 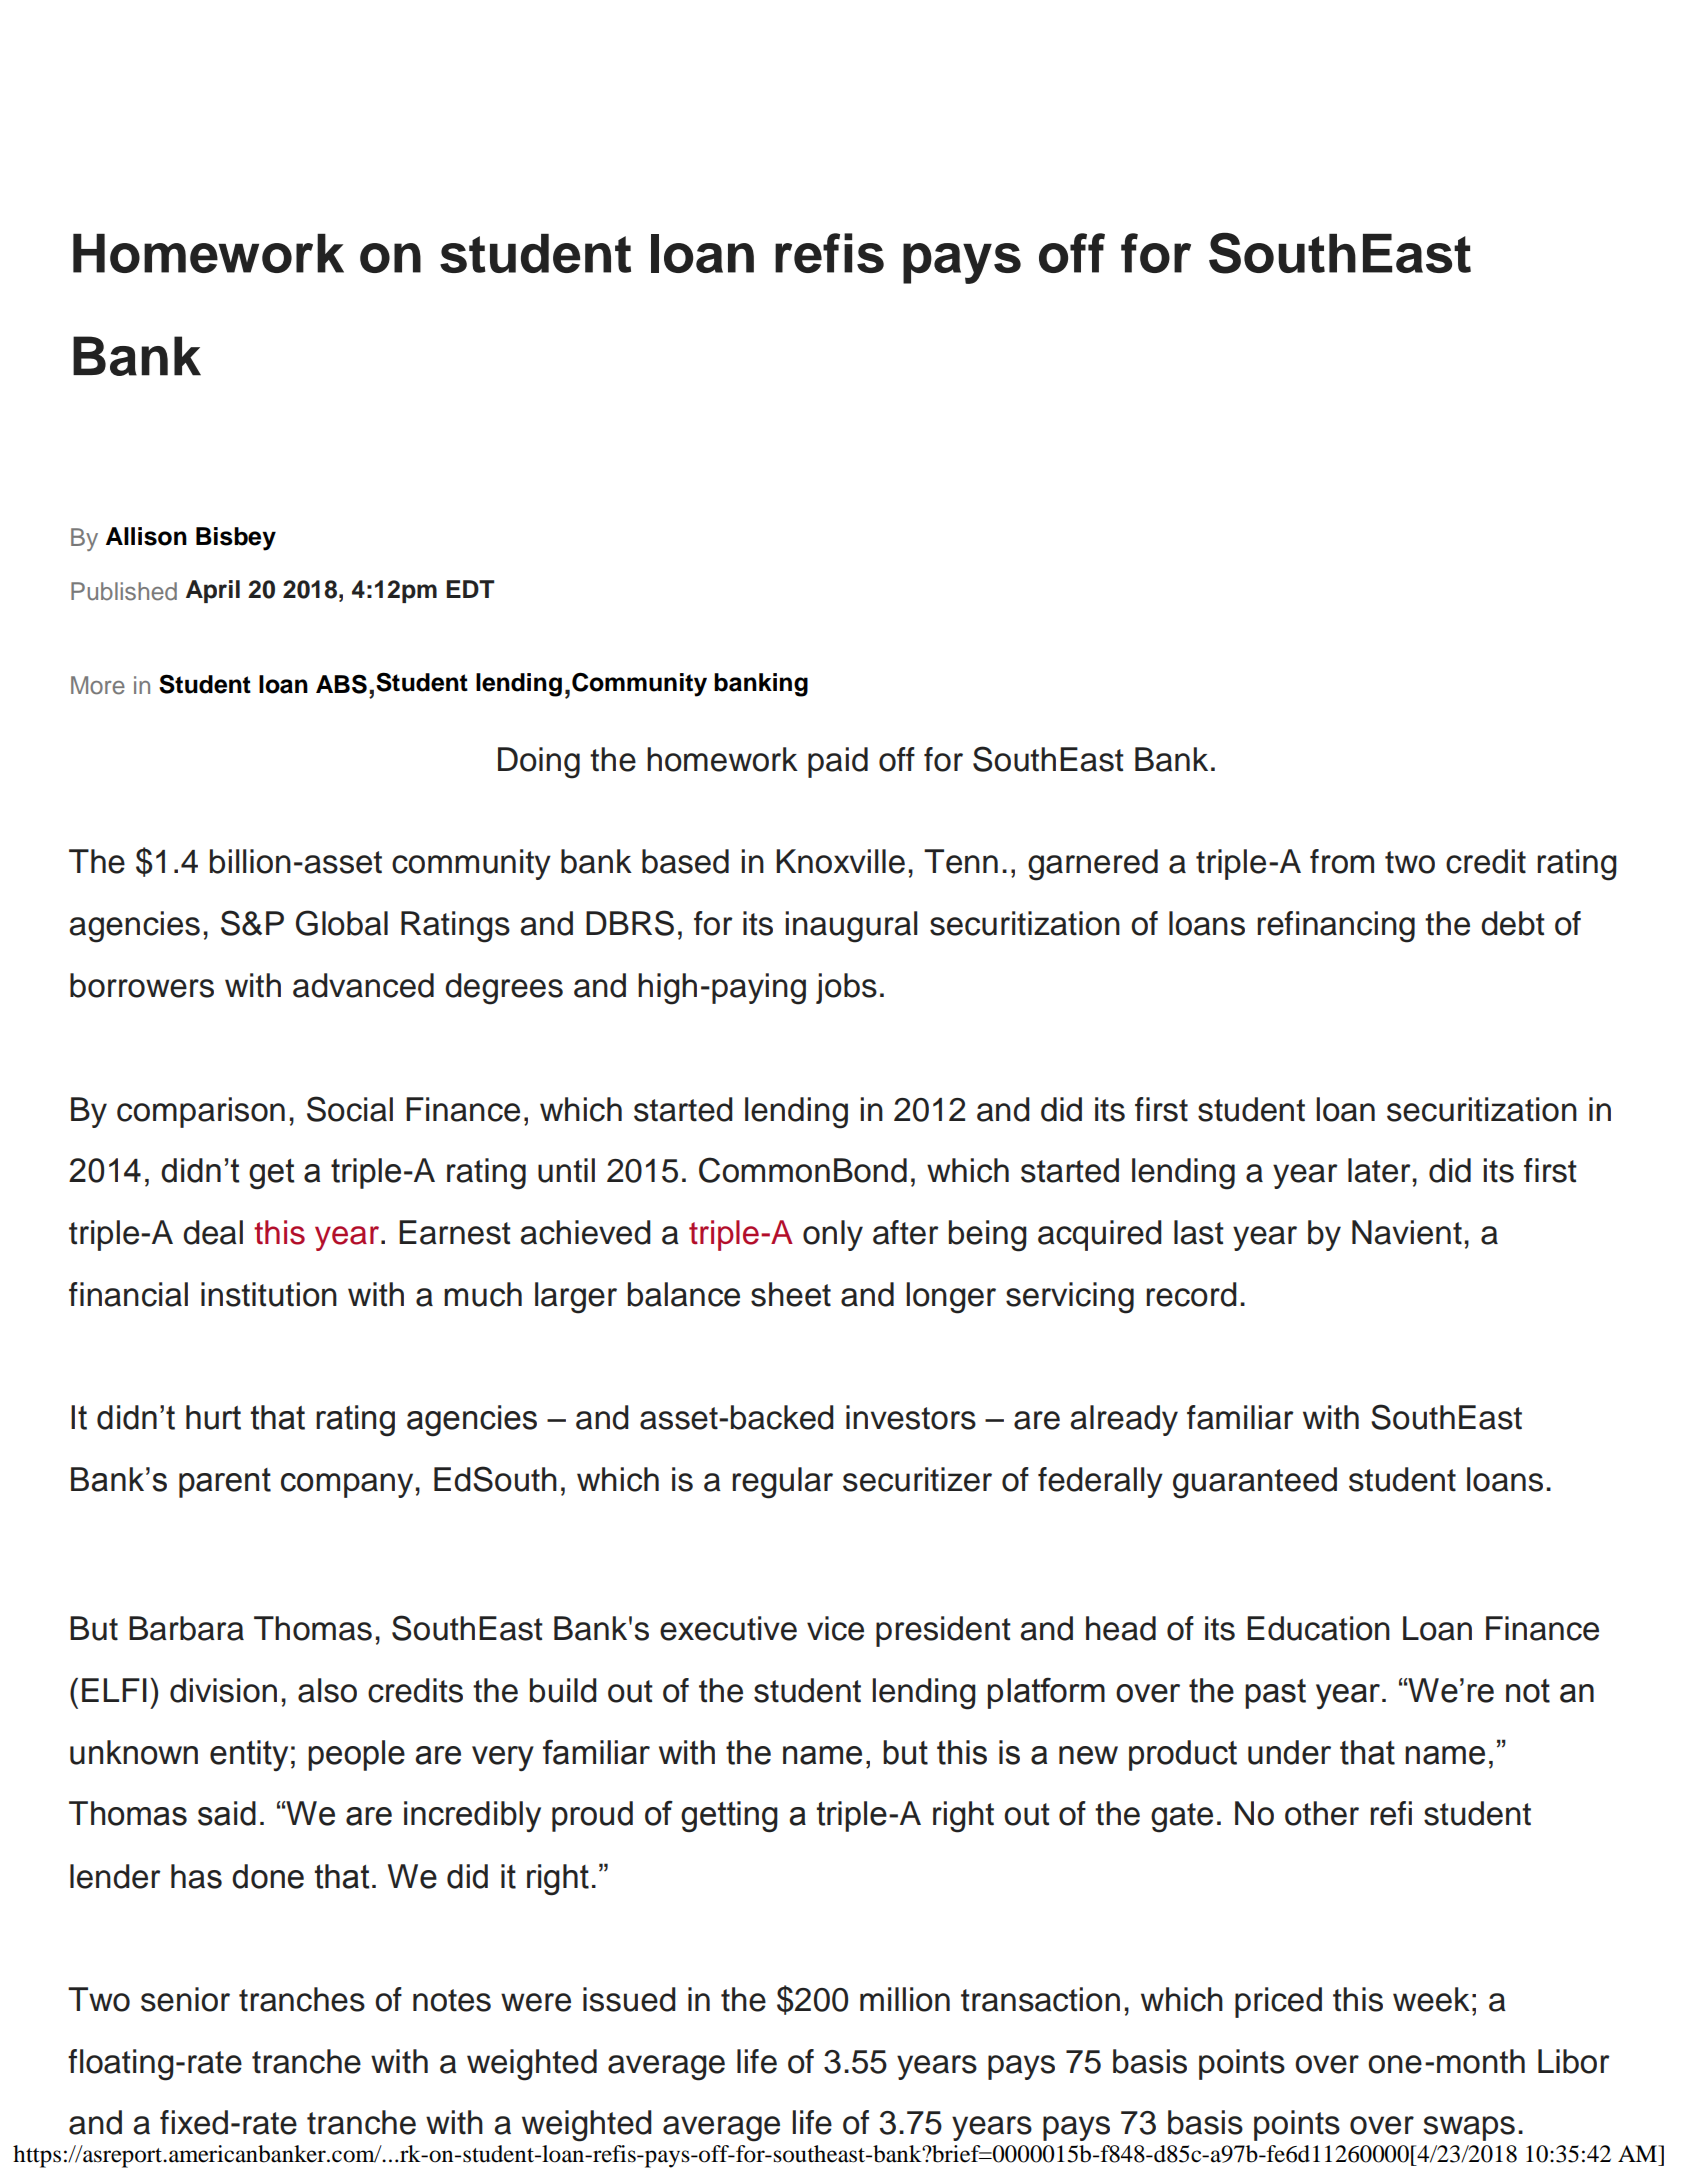 I want to click on million, so click(x=905, y=1999).
